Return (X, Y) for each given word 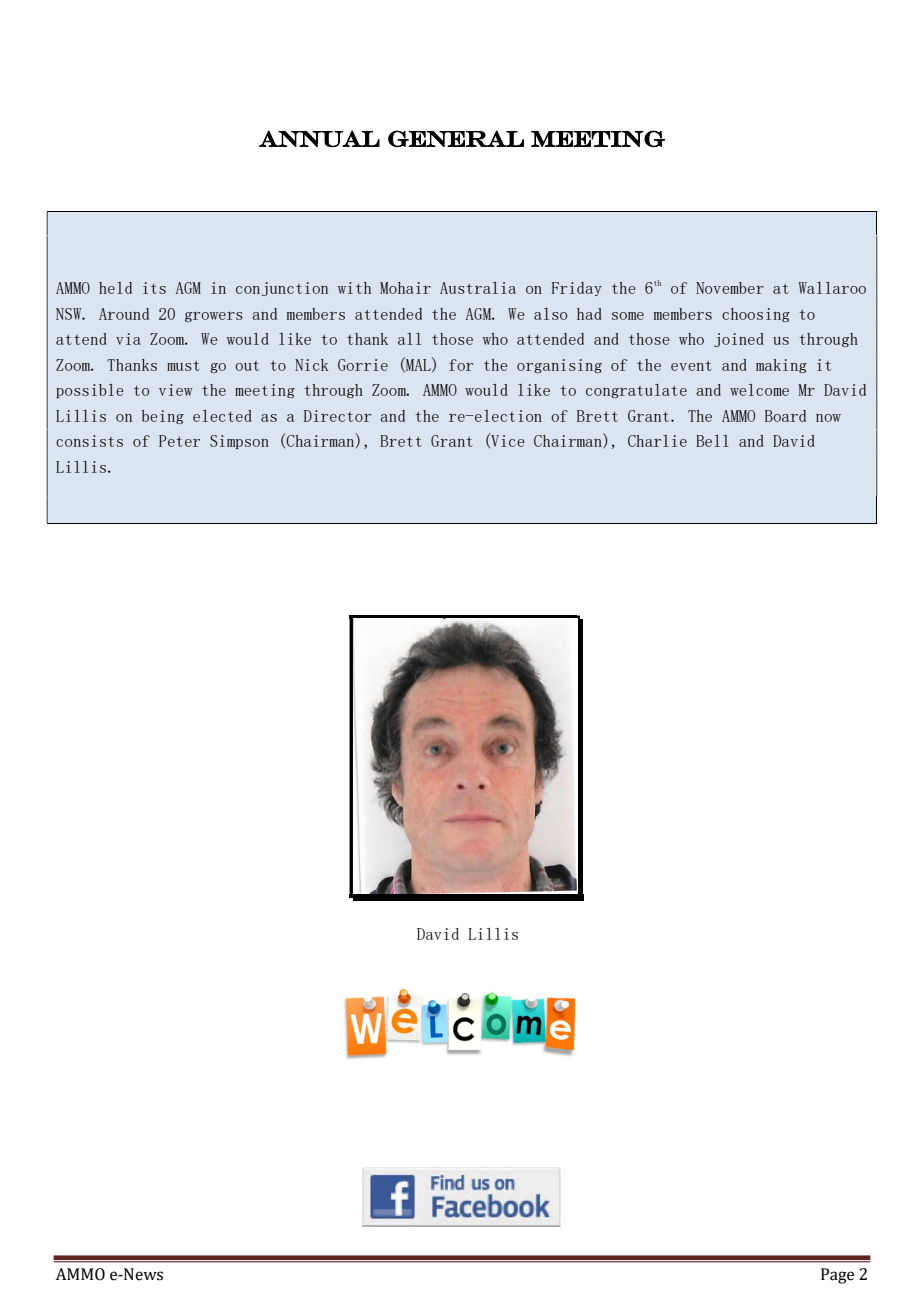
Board (785, 416)
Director (337, 416)
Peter (179, 441)
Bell (712, 441)
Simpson (239, 442)
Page (837, 1276)
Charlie (657, 441)
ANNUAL (319, 138)
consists (89, 441)
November (730, 288)
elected (222, 416)
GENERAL (456, 138)
